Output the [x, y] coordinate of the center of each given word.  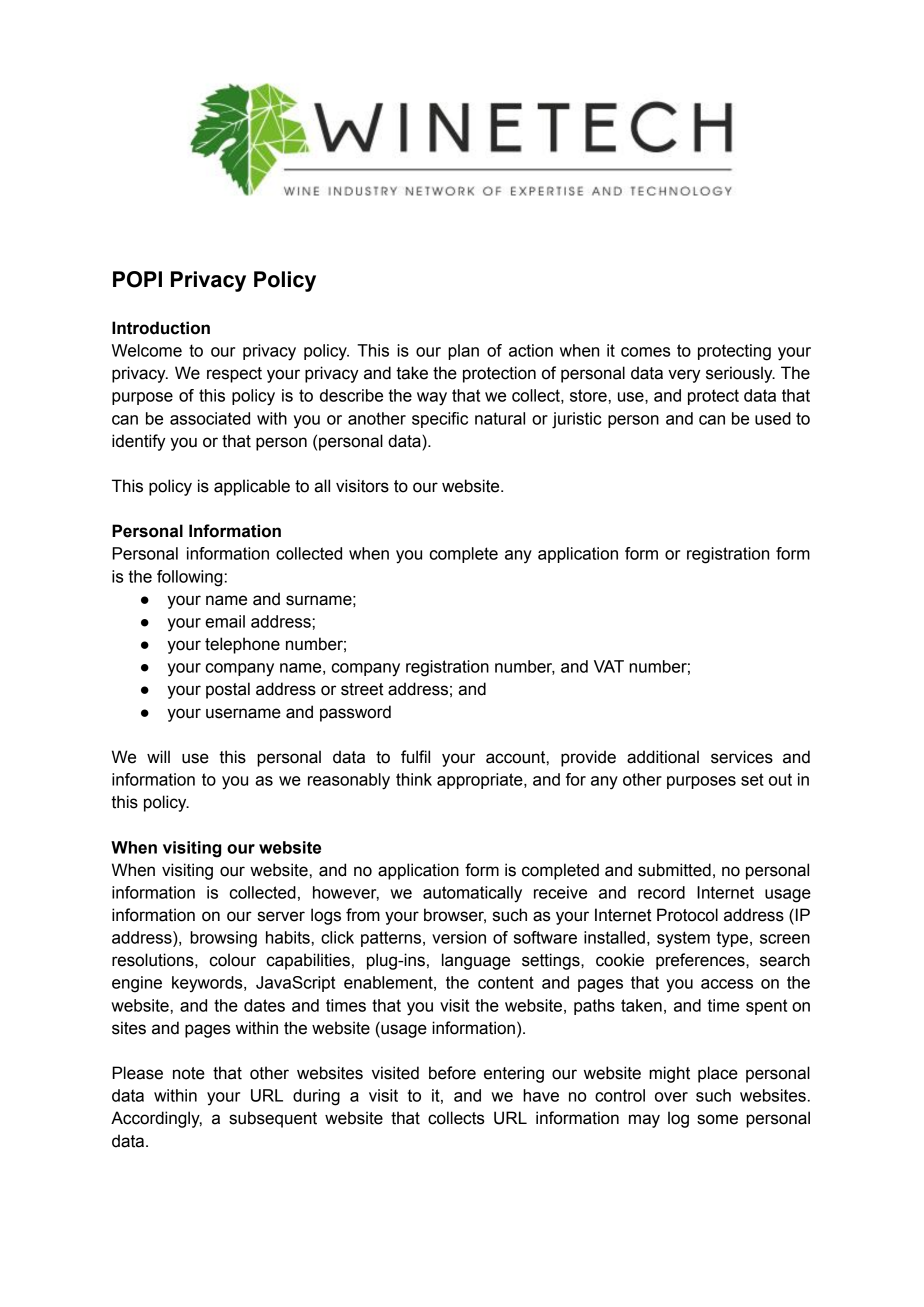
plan [463, 352]
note [189, 1073]
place [718, 1074]
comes [645, 352]
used [773, 418]
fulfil [415, 757]
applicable [252, 487]
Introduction [161, 328]
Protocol [687, 915]
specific [440, 420]
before [452, 1073]
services [742, 757]
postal [228, 690]
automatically [472, 894]
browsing [223, 939]
